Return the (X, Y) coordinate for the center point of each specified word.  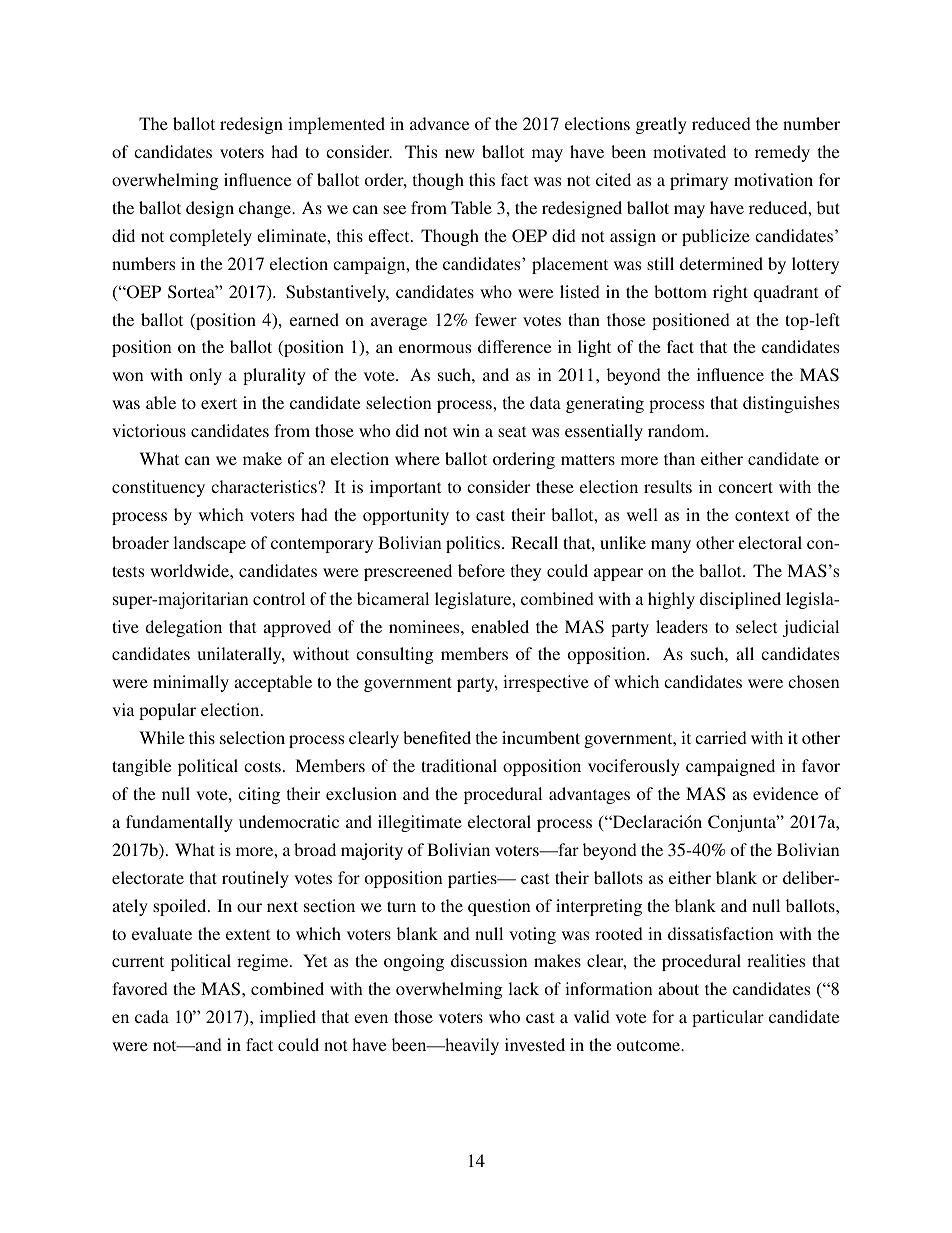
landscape (209, 544)
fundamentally (179, 823)
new (460, 153)
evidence (785, 793)
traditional (459, 765)
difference (514, 346)
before (481, 570)
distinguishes (791, 404)
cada (152, 1016)
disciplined (740, 600)
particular (728, 1018)
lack (523, 988)
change (266, 209)
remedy (782, 153)
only (206, 376)
